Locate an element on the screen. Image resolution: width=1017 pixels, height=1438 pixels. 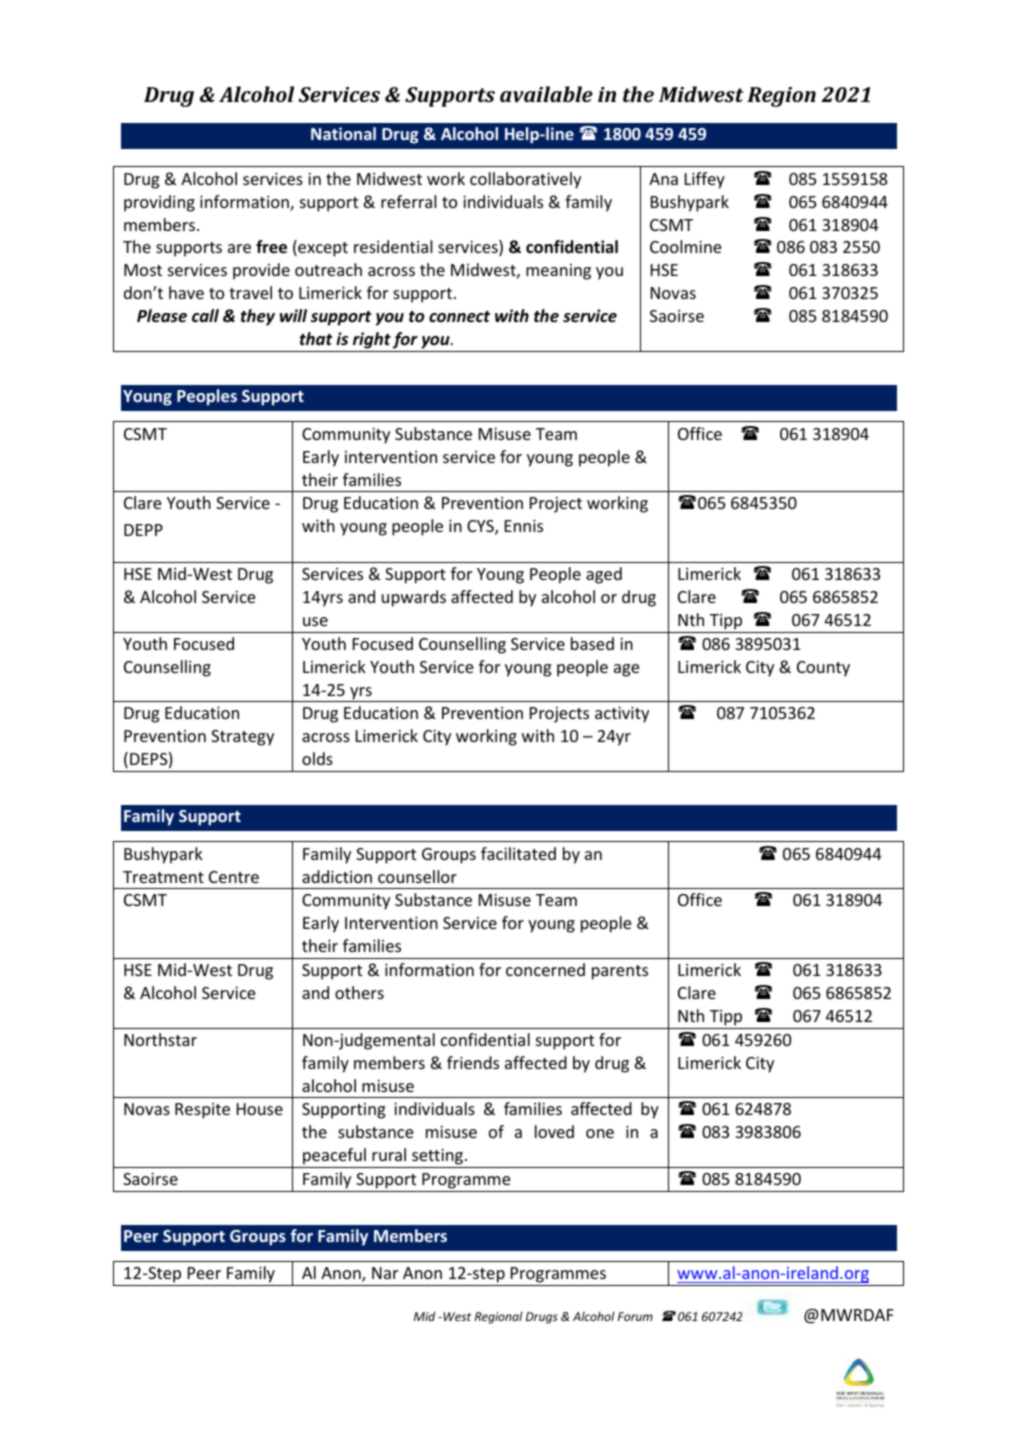
County is located at coordinates (823, 669).
